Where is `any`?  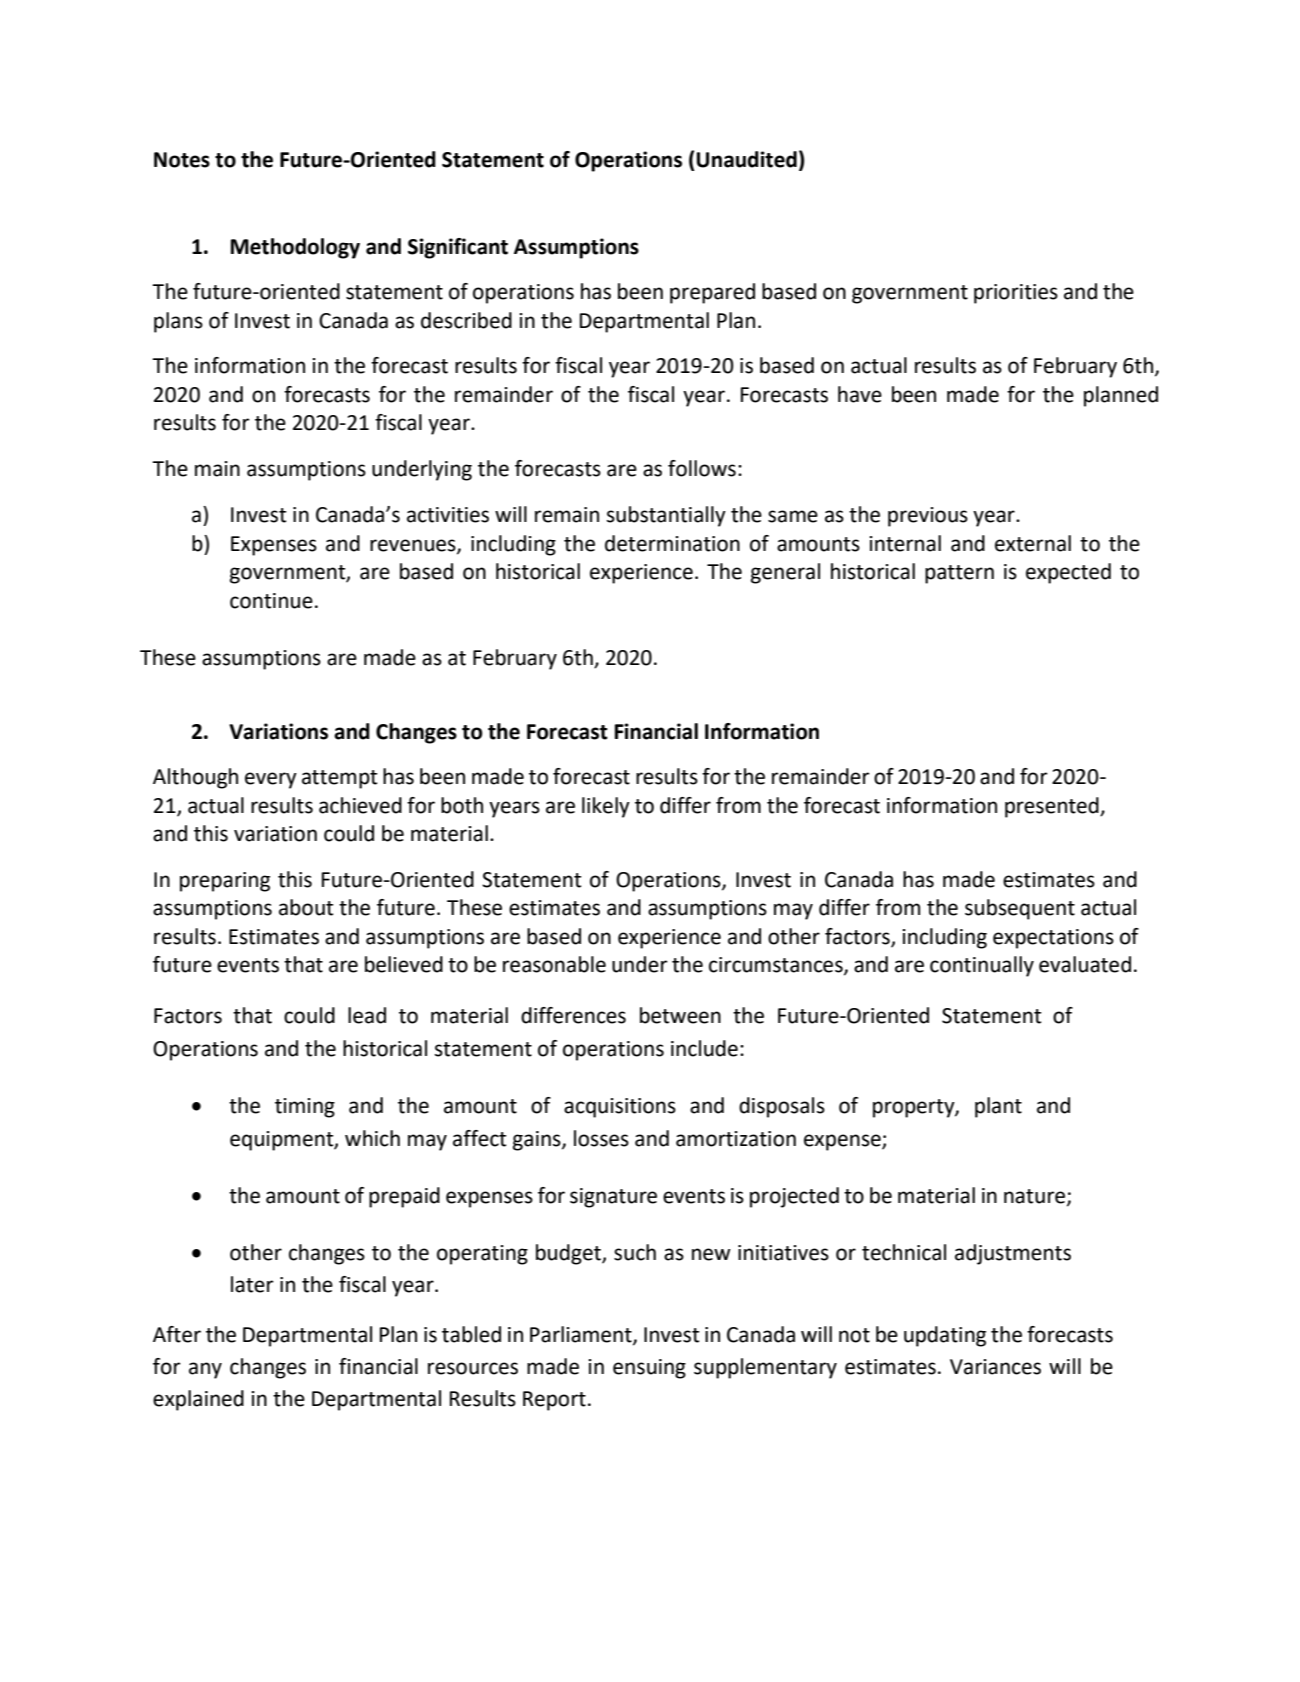 any is located at coordinates (205, 1370).
